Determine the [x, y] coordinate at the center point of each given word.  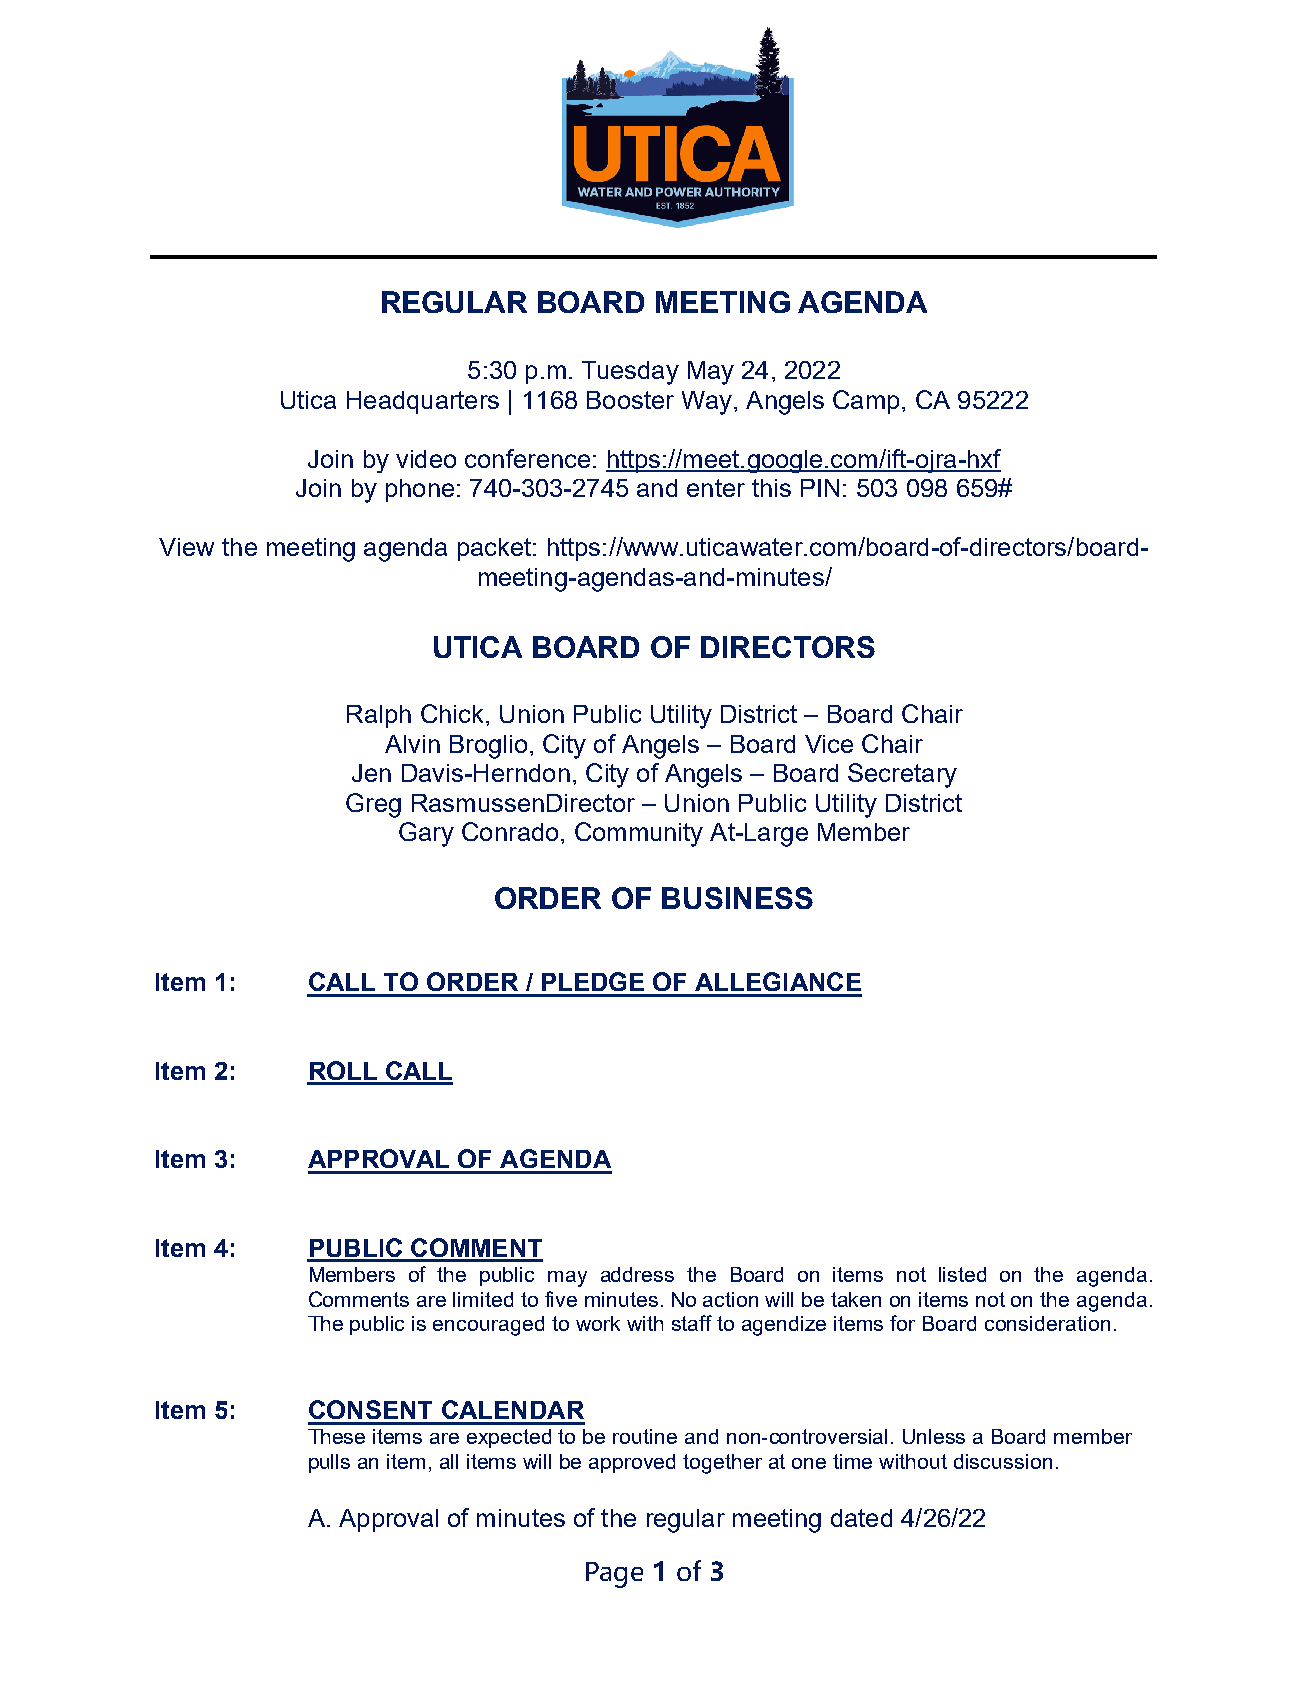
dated [861, 1518]
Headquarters [423, 402]
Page [614, 1575]
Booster [630, 400]
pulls [329, 1463]
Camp [866, 402]
